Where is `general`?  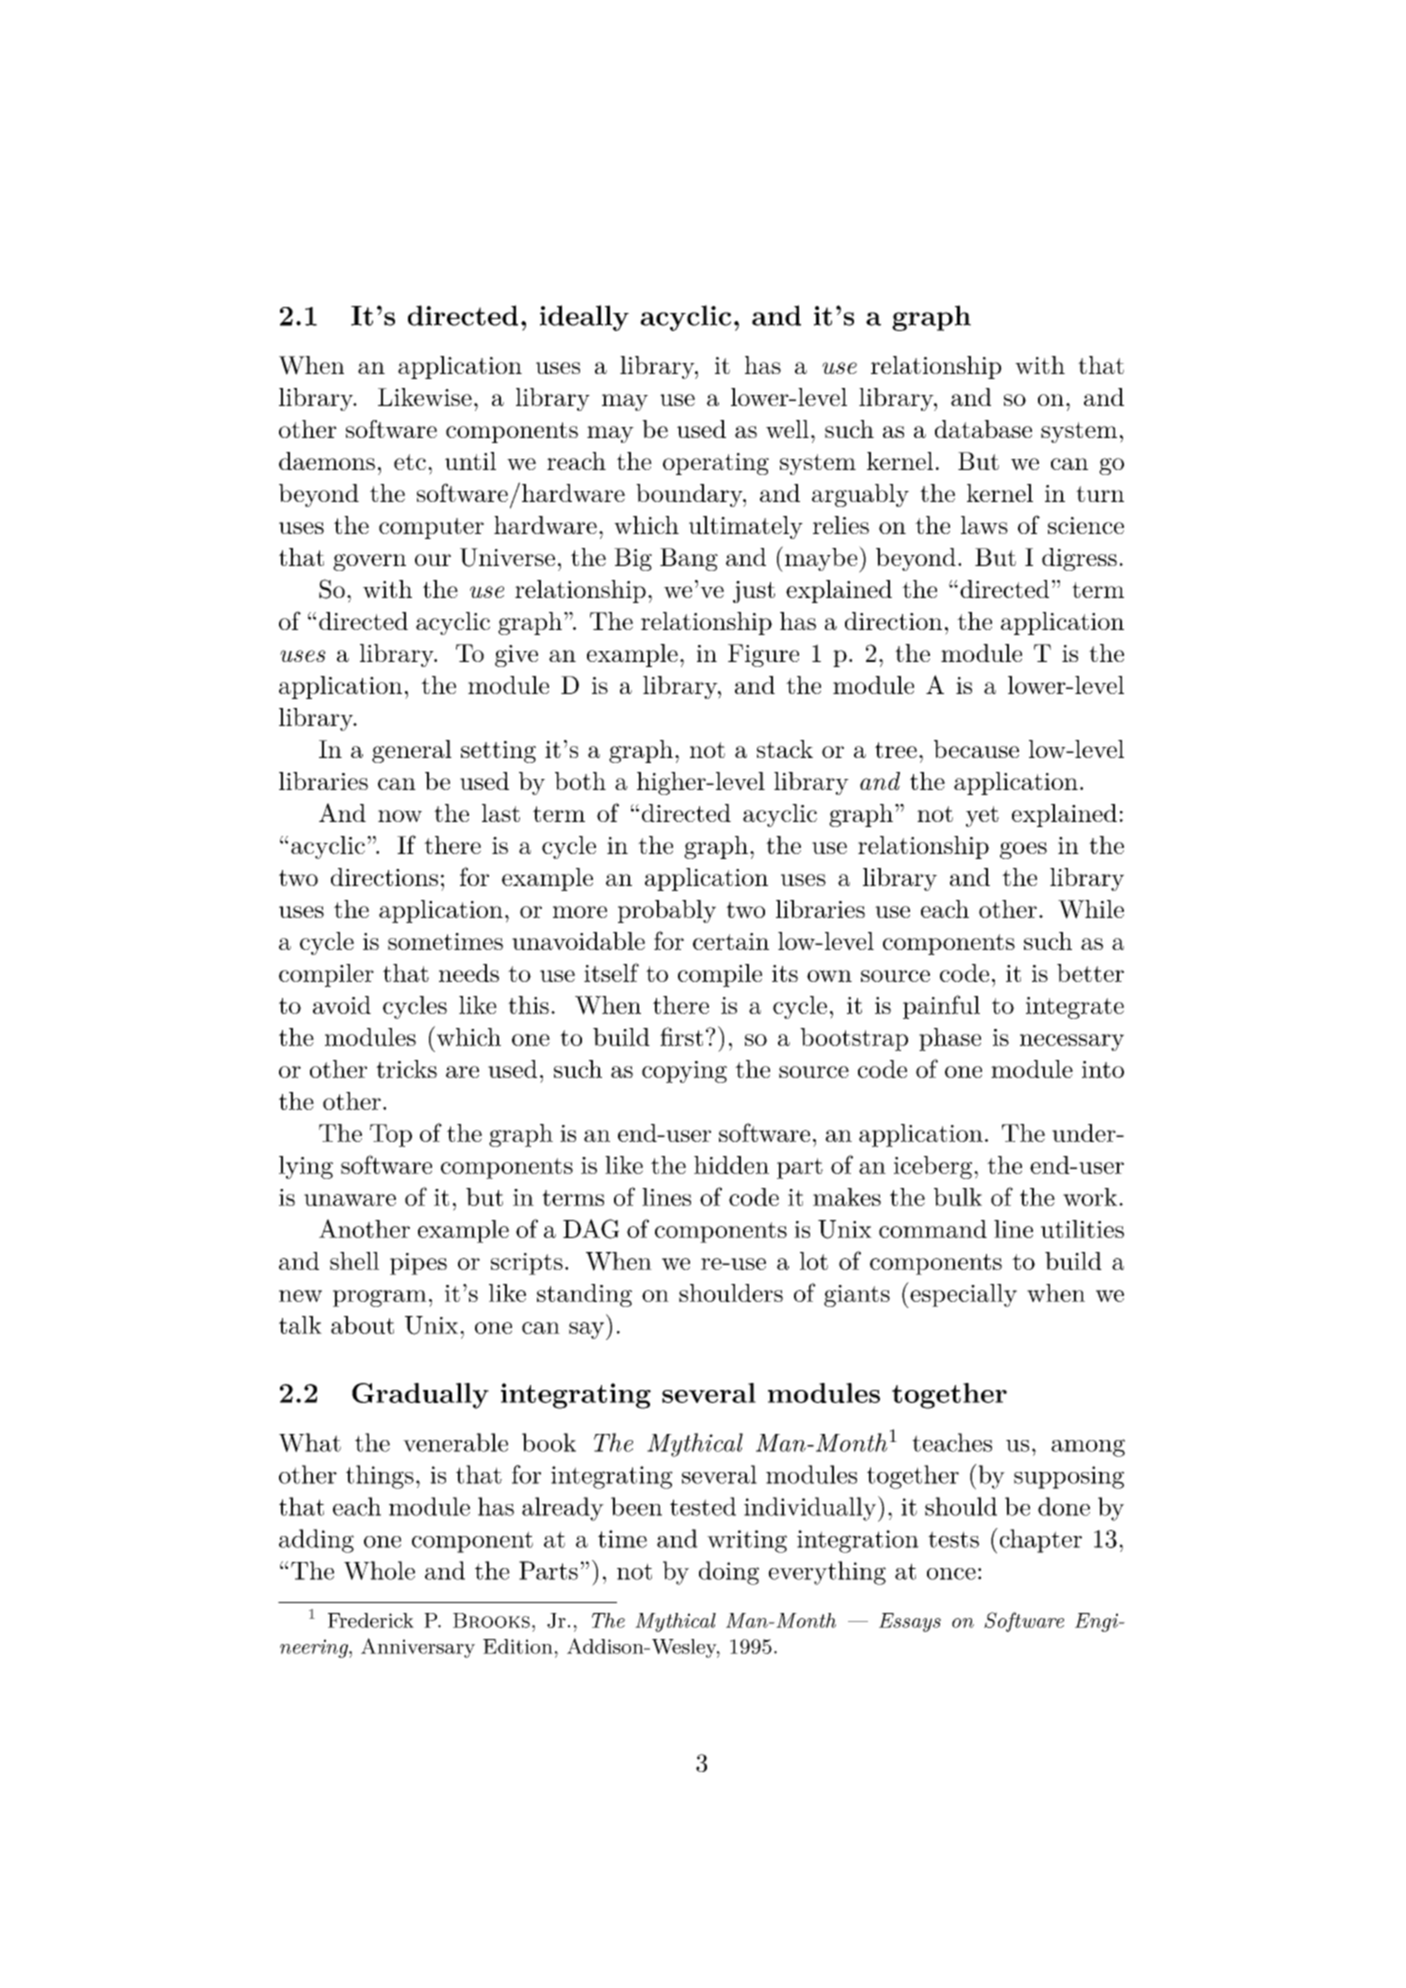
general is located at coordinates (412, 751).
